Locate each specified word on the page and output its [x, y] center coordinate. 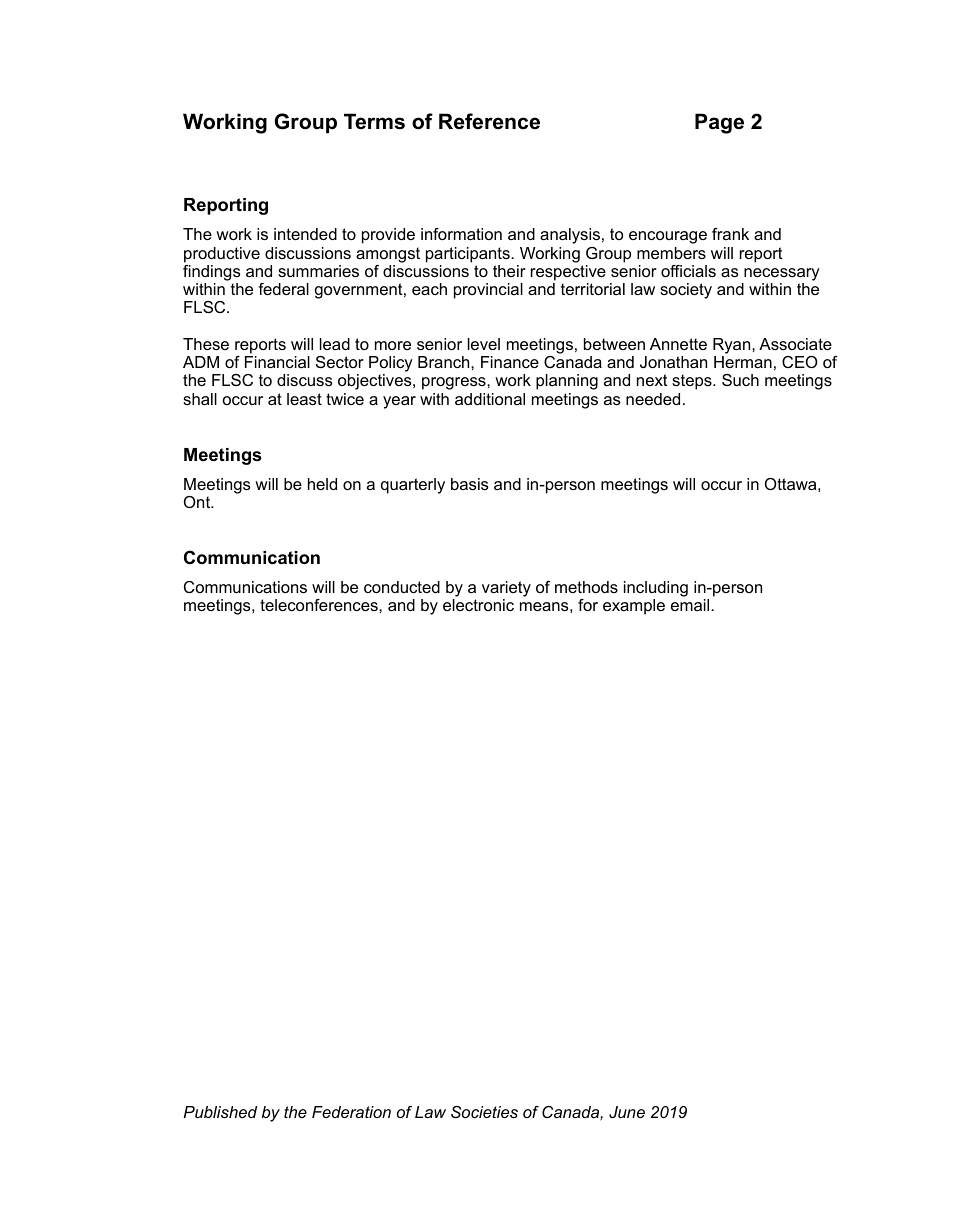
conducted [402, 587]
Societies [484, 1112]
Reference [489, 121]
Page [719, 123]
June [627, 1112]
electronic [478, 605]
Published [220, 1112]
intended [305, 234]
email [691, 605]
